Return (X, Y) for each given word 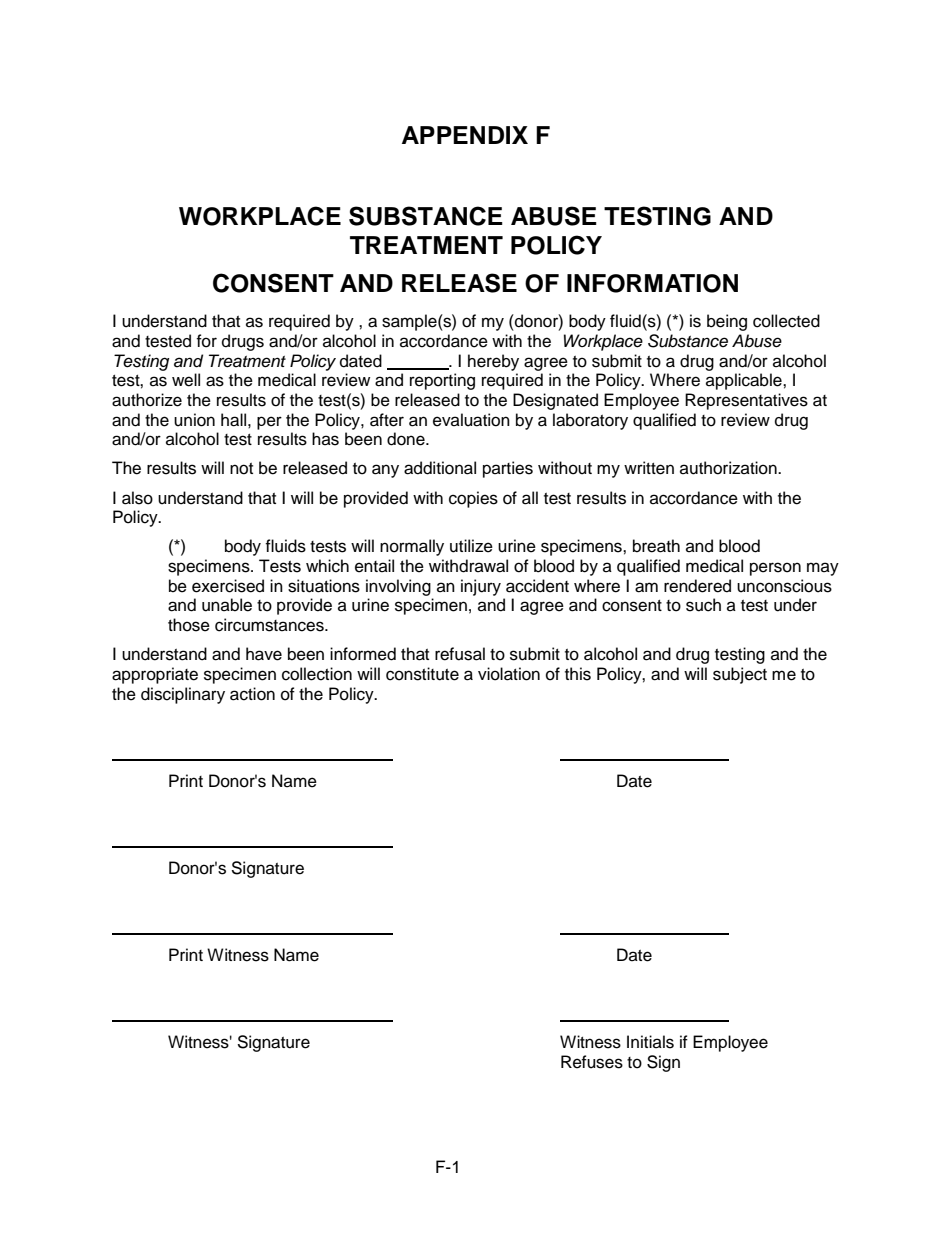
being (727, 322)
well (186, 380)
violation (509, 674)
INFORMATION (652, 283)
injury (481, 587)
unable (227, 605)
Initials (650, 1042)
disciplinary (183, 695)
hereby (493, 362)
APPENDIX (465, 135)
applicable (745, 381)
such (703, 605)
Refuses (592, 1062)
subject (740, 675)
